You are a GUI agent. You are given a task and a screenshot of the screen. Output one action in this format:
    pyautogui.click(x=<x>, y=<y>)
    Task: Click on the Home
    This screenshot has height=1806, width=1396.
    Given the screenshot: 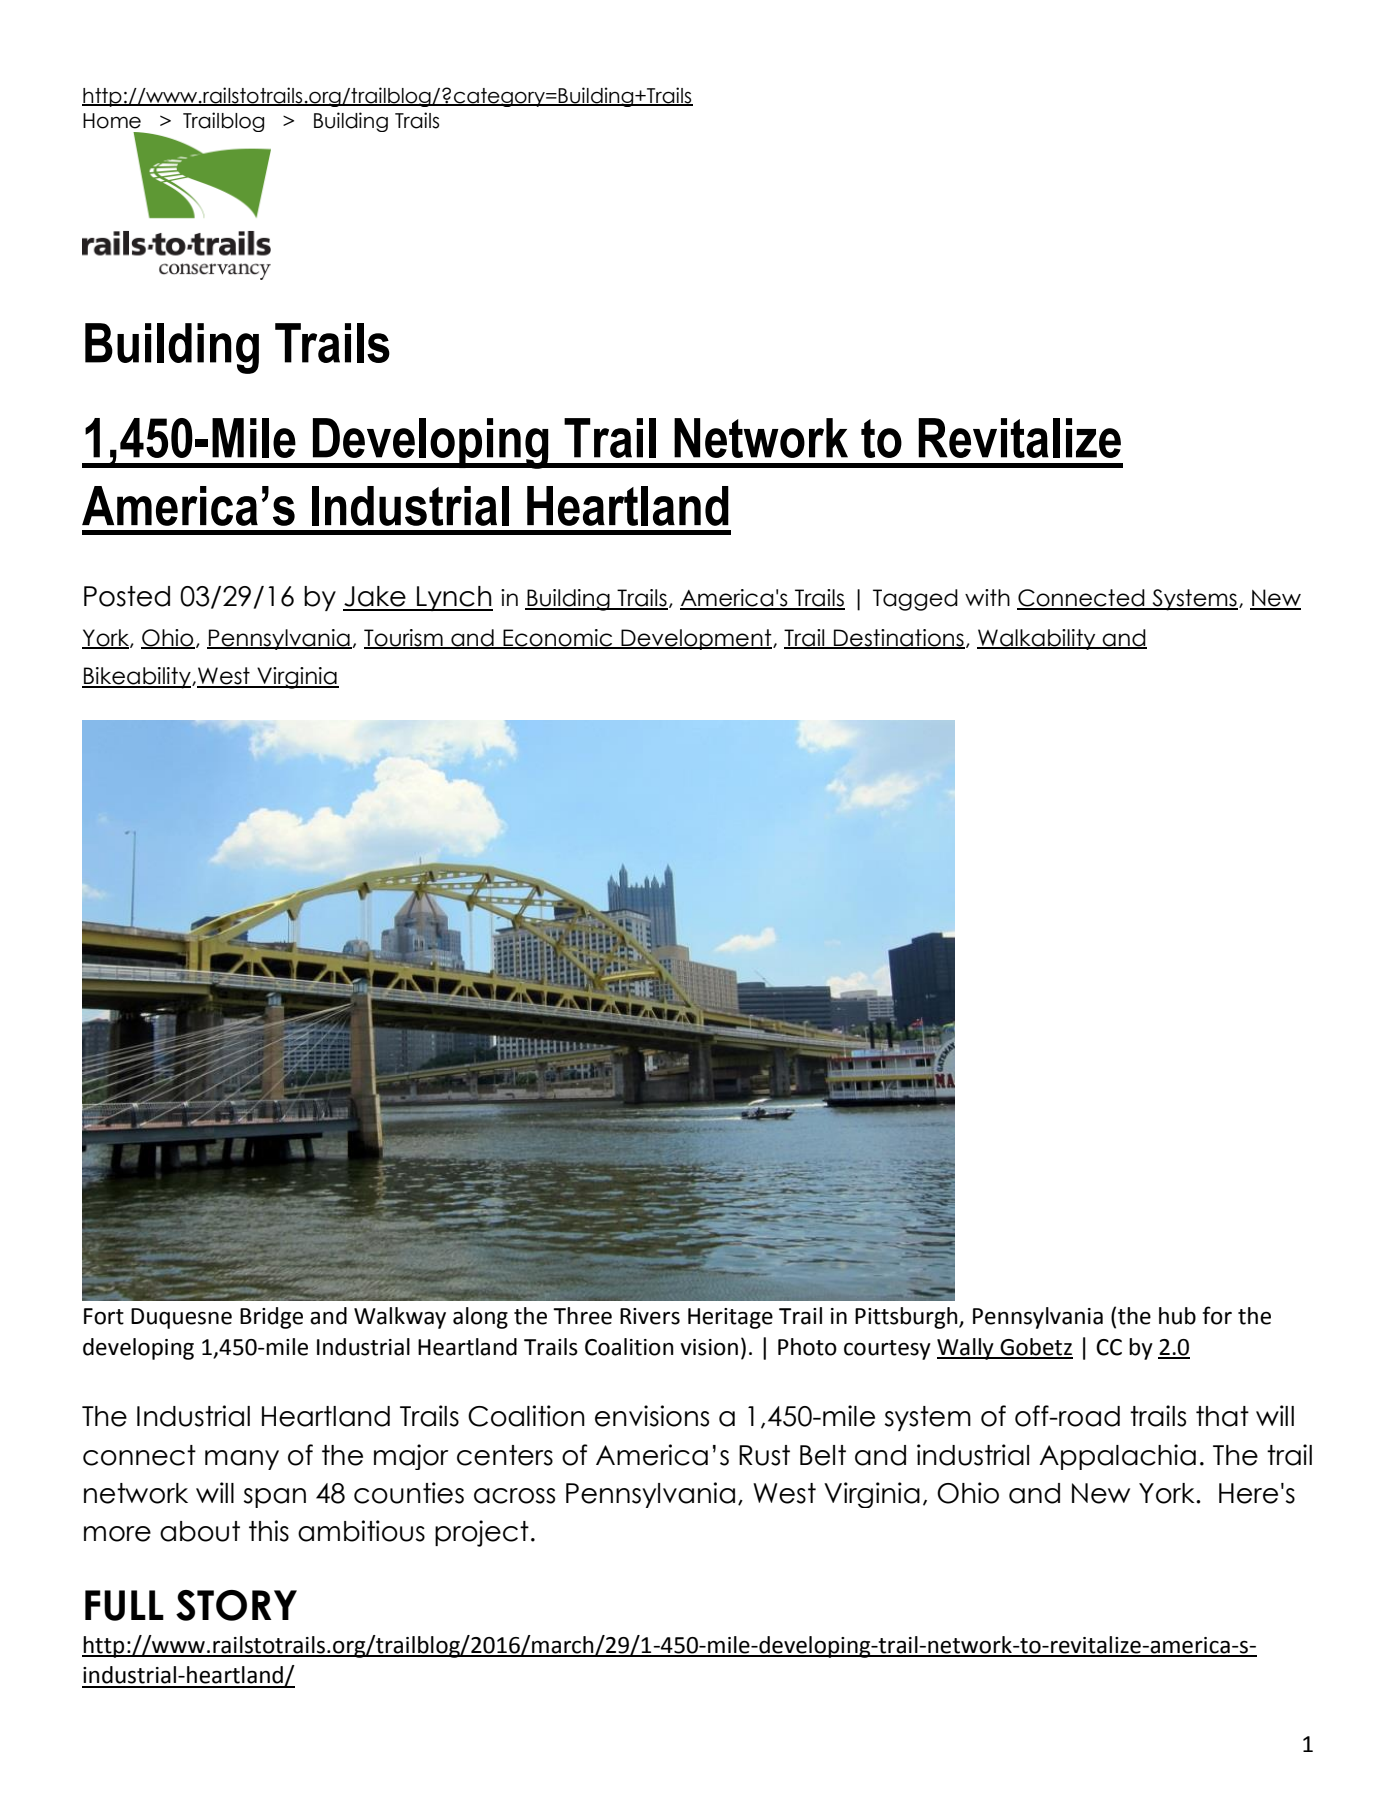 What is the action you would take?
    pyautogui.click(x=112, y=121)
